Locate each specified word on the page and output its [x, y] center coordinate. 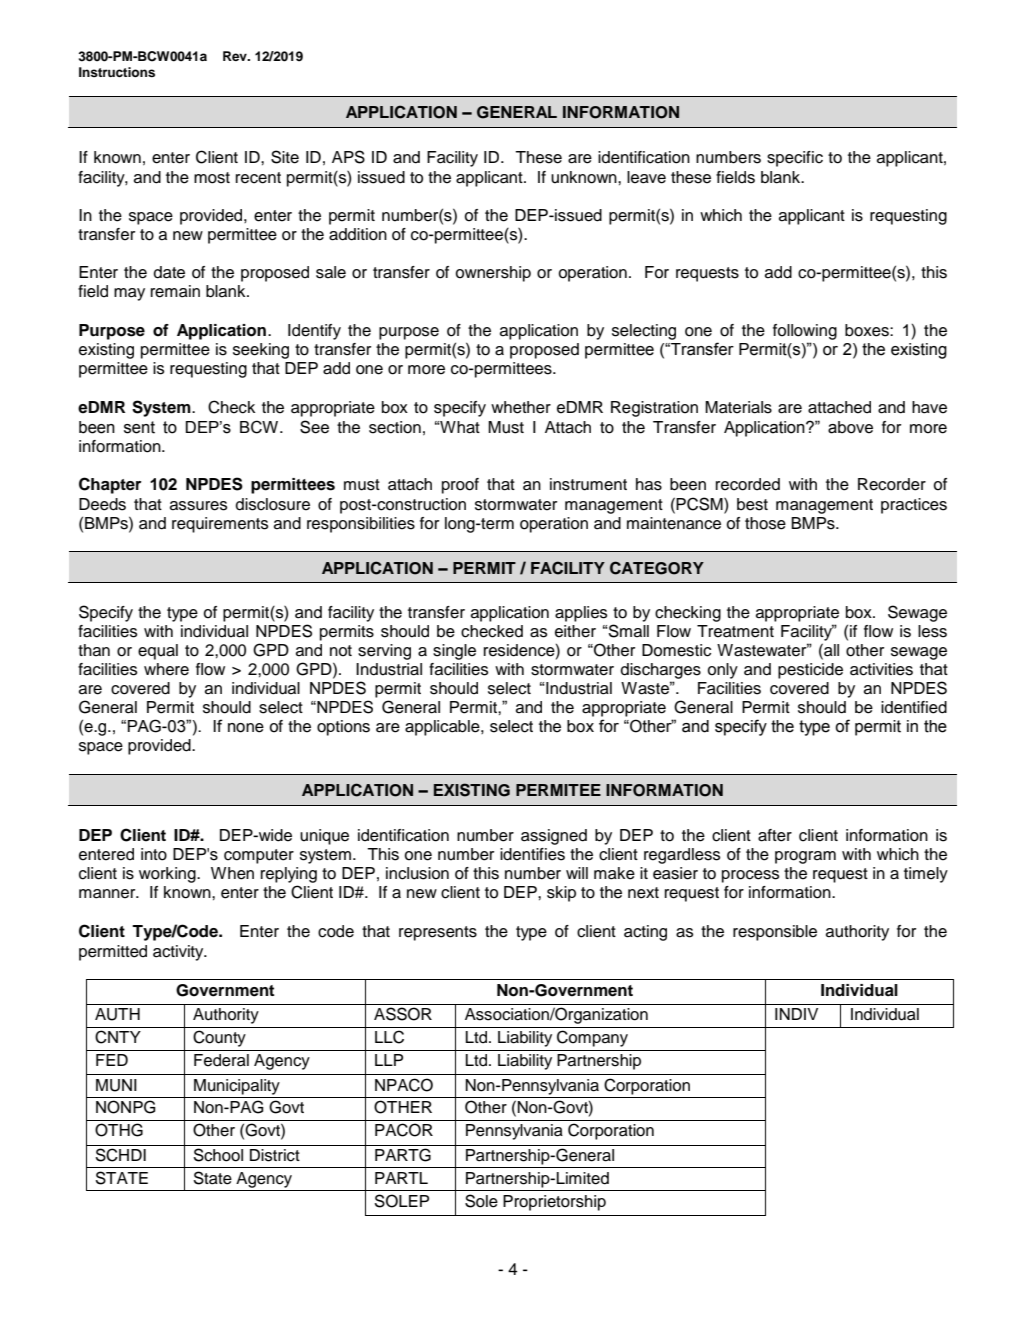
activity [179, 953]
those [765, 523]
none [246, 728]
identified [914, 707]
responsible [775, 933]
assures [198, 506]
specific [795, 159]
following [805, 332]
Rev [236, 56]
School [218, 1155]
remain [175, 291]
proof [460, 486]
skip [561, 894]
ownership [493, 274]
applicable [443, 728]
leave [646, 177]
